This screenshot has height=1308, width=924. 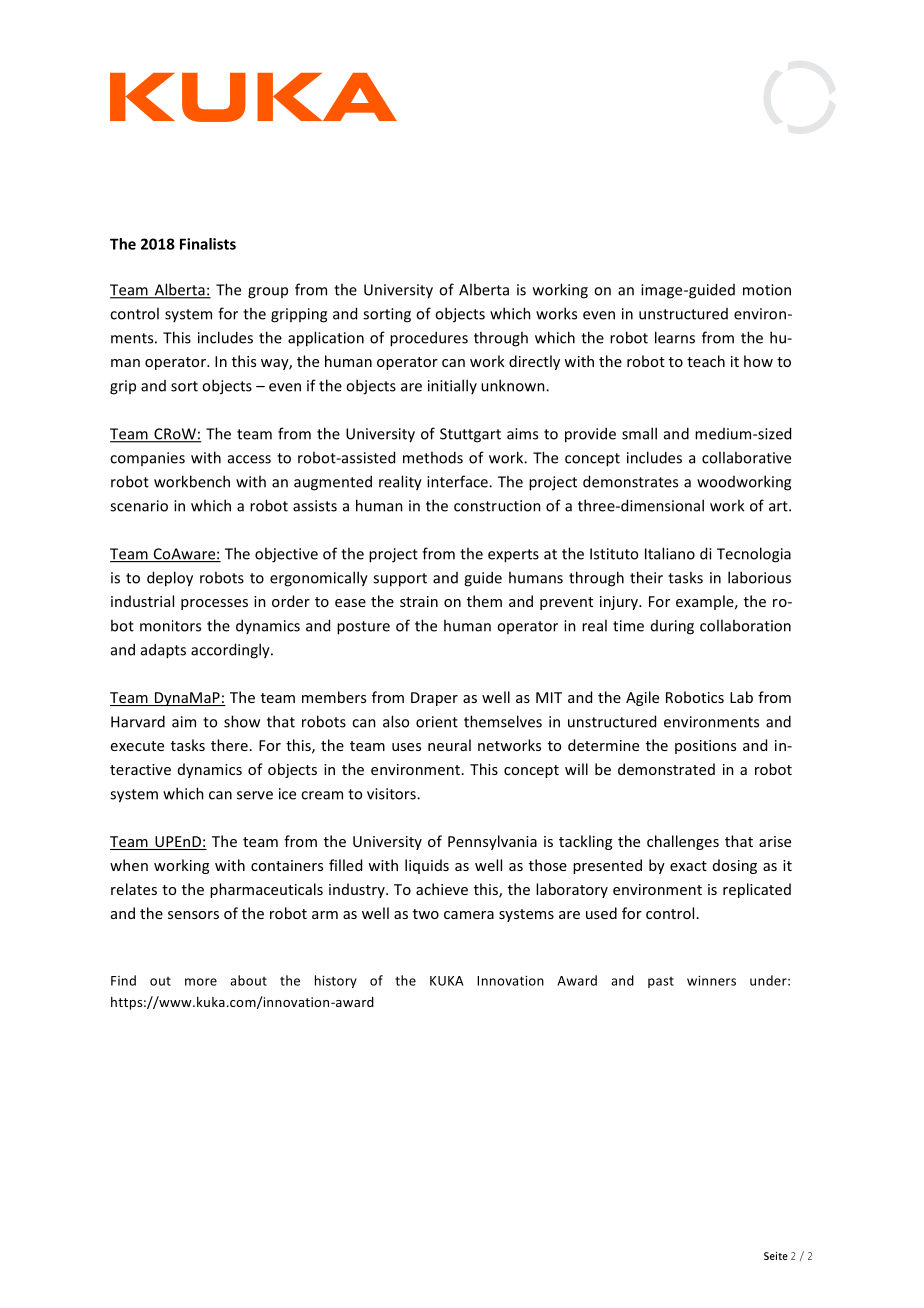 What do you see at coordinates (437, 722) in the screenshot?
I see `orient` at bounding box center [437, 722].
